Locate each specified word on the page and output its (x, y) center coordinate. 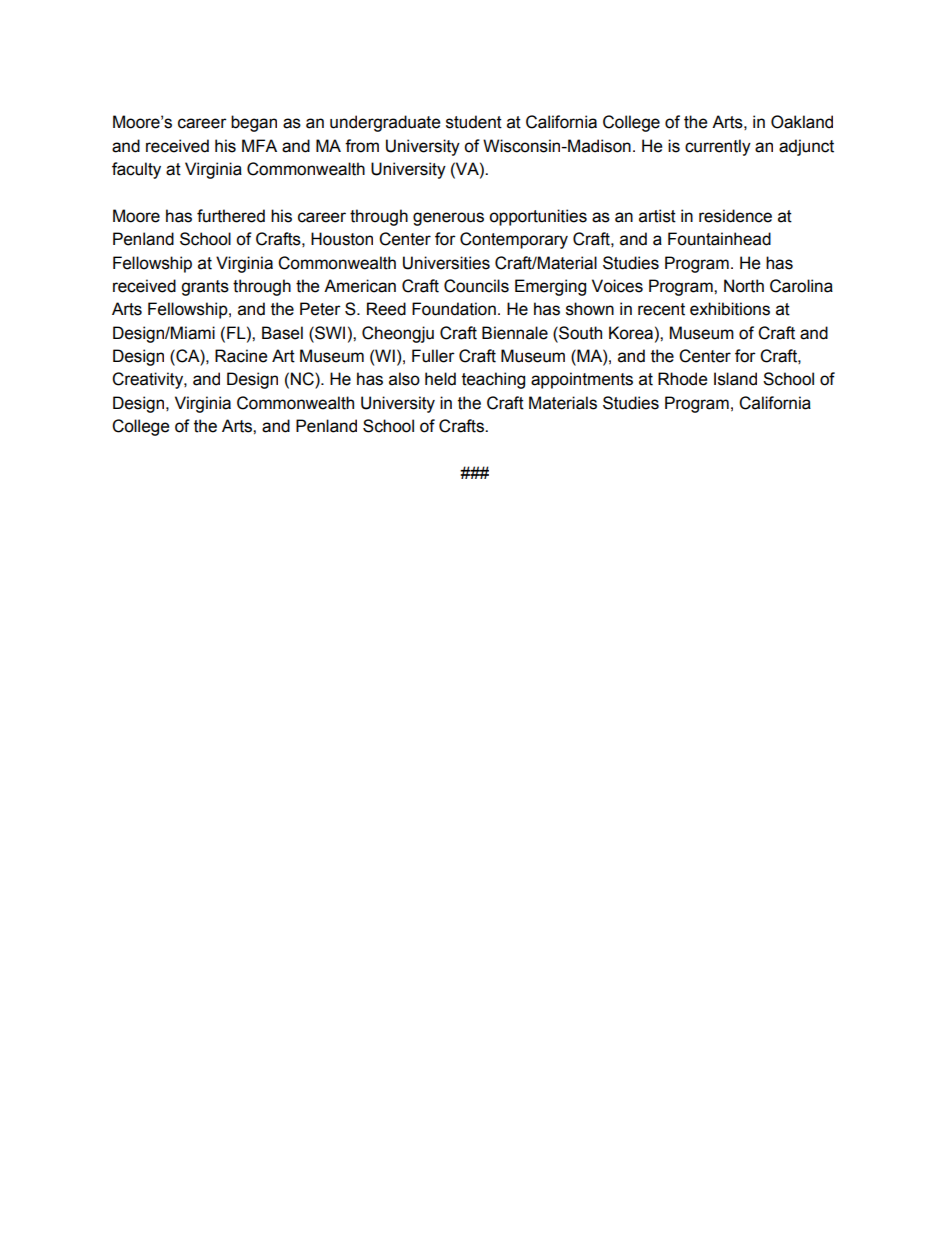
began (254, 123)
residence (735, 216)
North (744, 286)
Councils (476, 286)
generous (448, 219)
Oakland (802, 122)
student (474, 122)
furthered (231, 216)
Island (735, 379)
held (440, 379)
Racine (241, 356)
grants (205, 288)
